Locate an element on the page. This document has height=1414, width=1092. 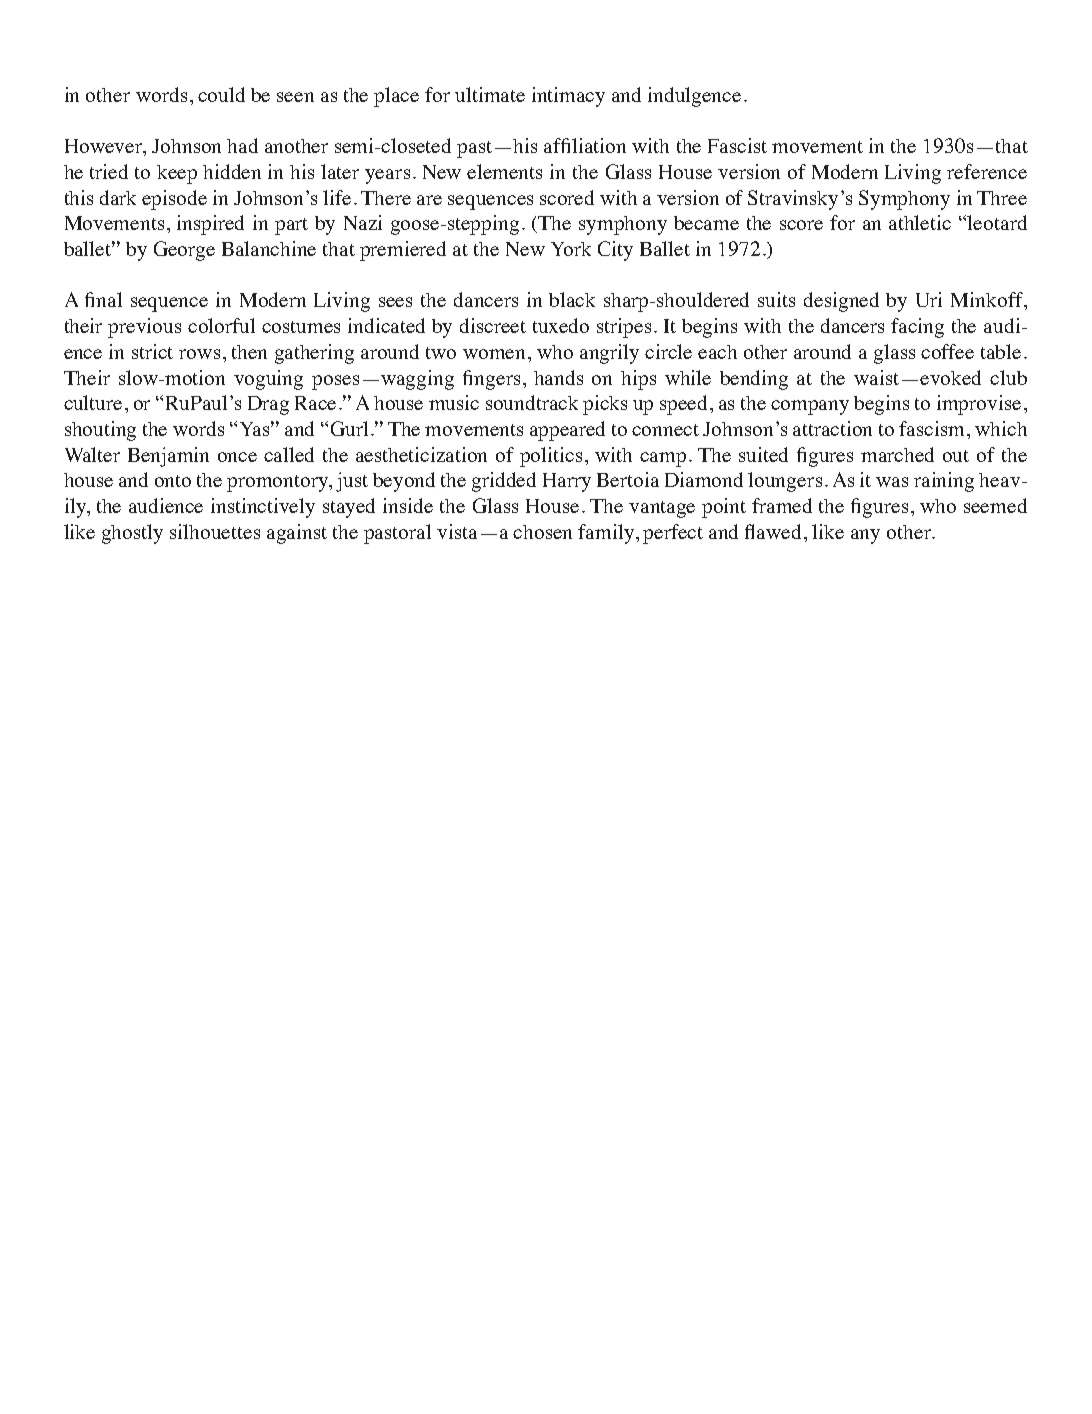
could is located at coordinates (221, 94).
